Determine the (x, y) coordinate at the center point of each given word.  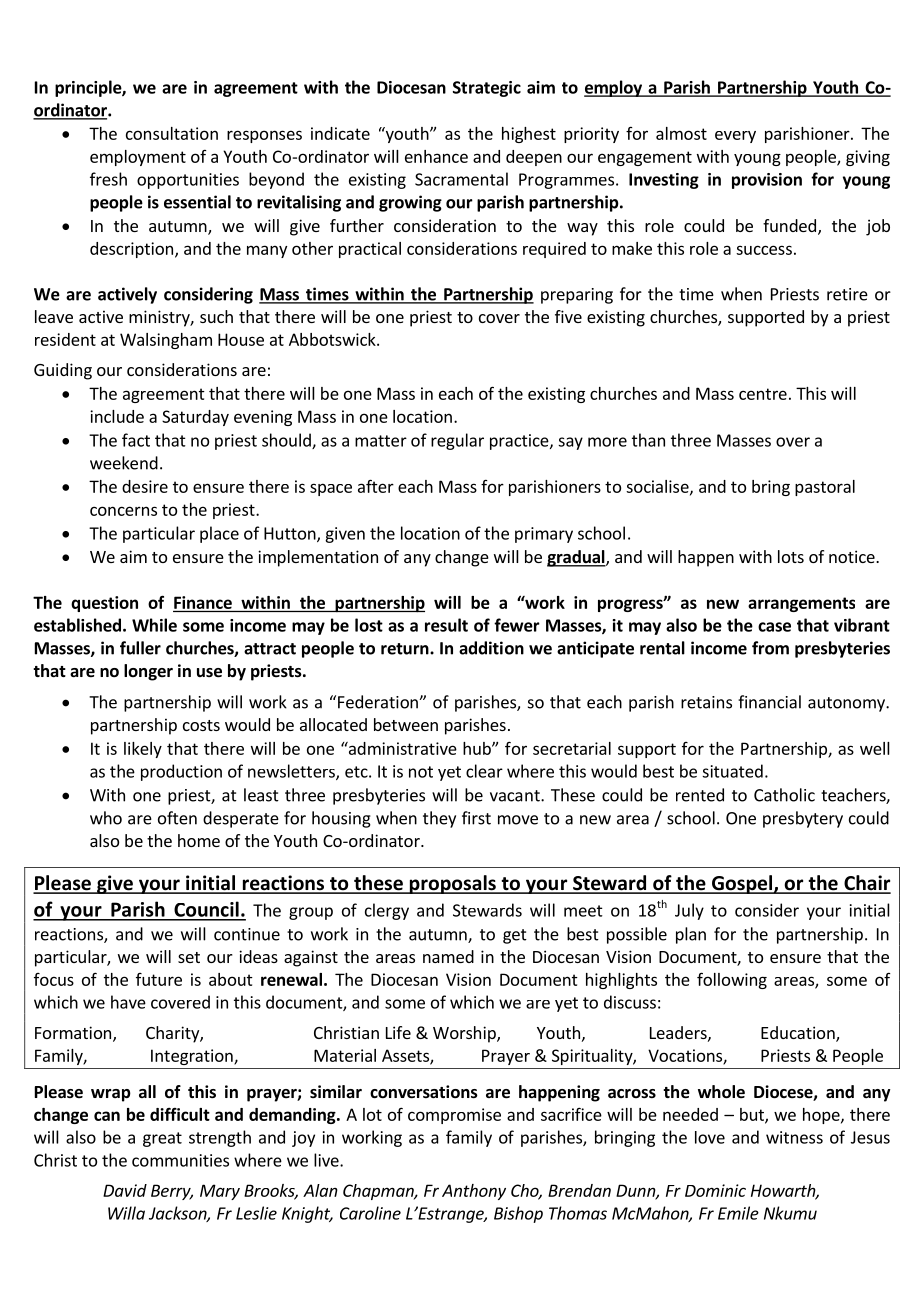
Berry (172, 1192)
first (476, 818)
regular (457, 441)
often (177, 818)
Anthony (474, 1192)
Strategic (487, 89)
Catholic (784, 795)
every (735, 137)
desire (145, 486)
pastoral (825, 488)
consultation (172, 133)
